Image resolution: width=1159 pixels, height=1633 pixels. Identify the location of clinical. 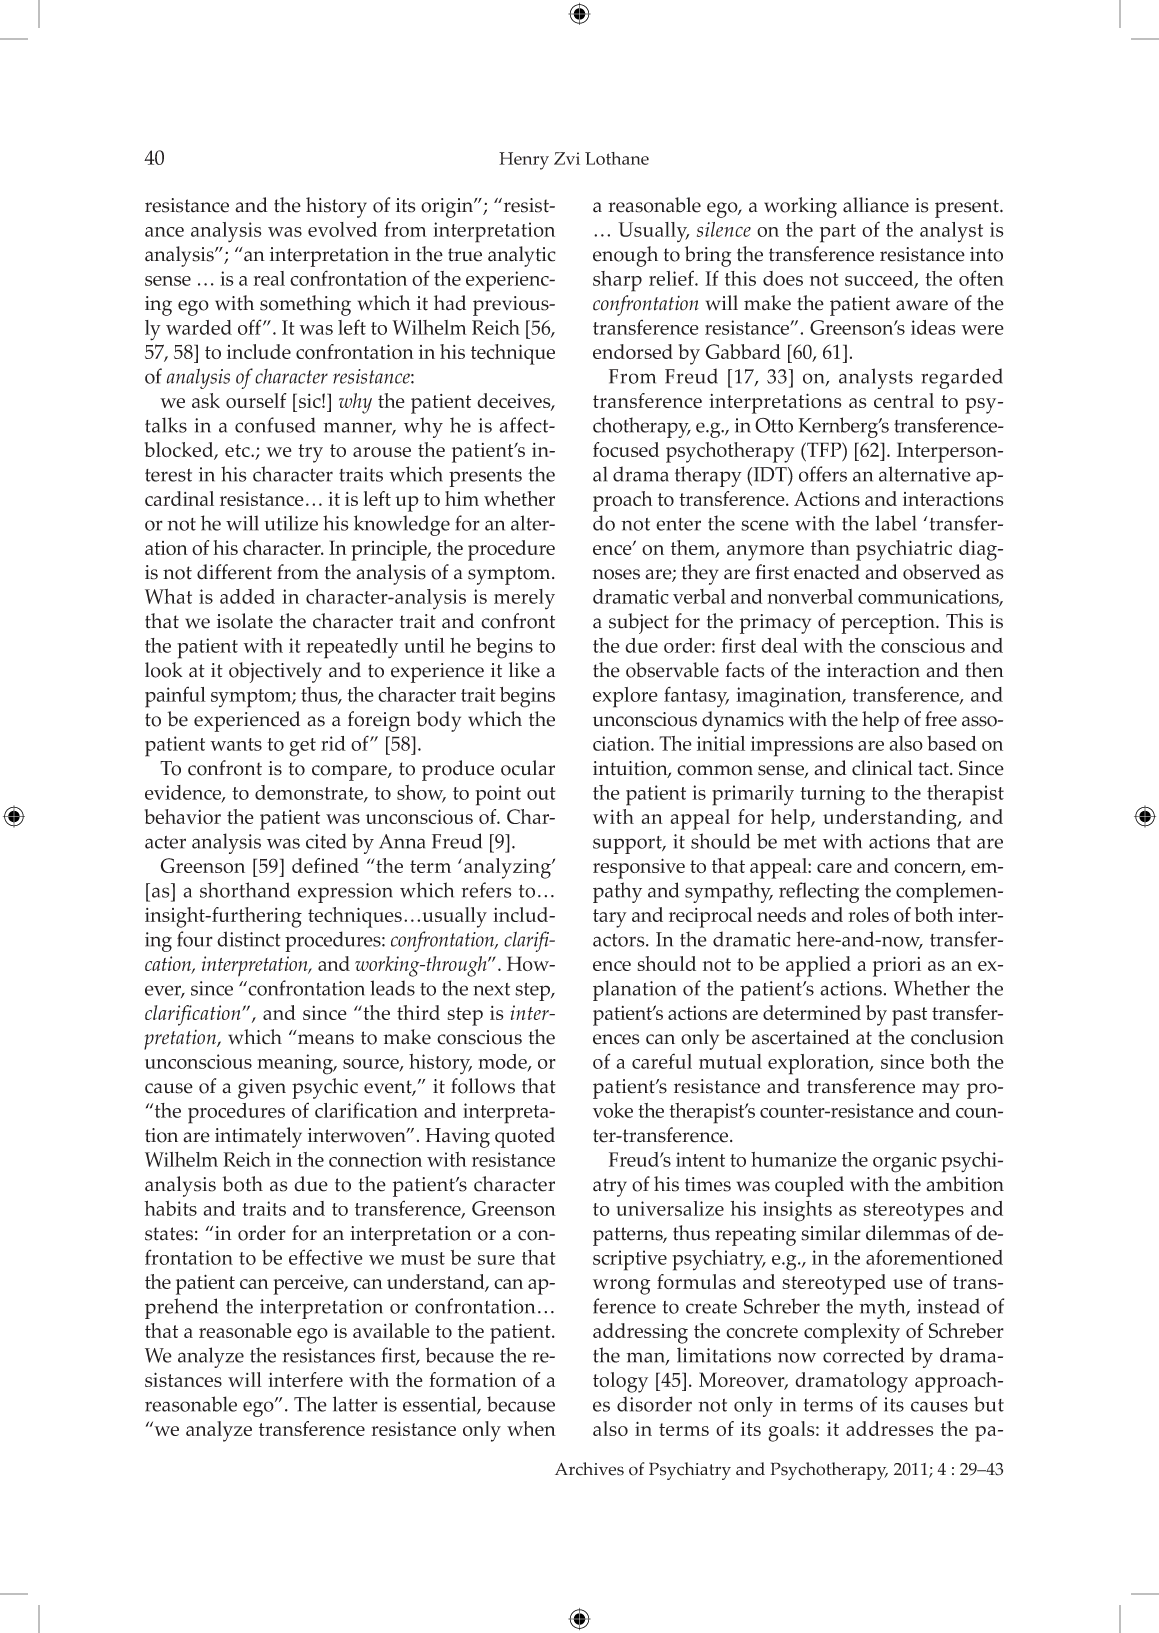
(882, 768).
